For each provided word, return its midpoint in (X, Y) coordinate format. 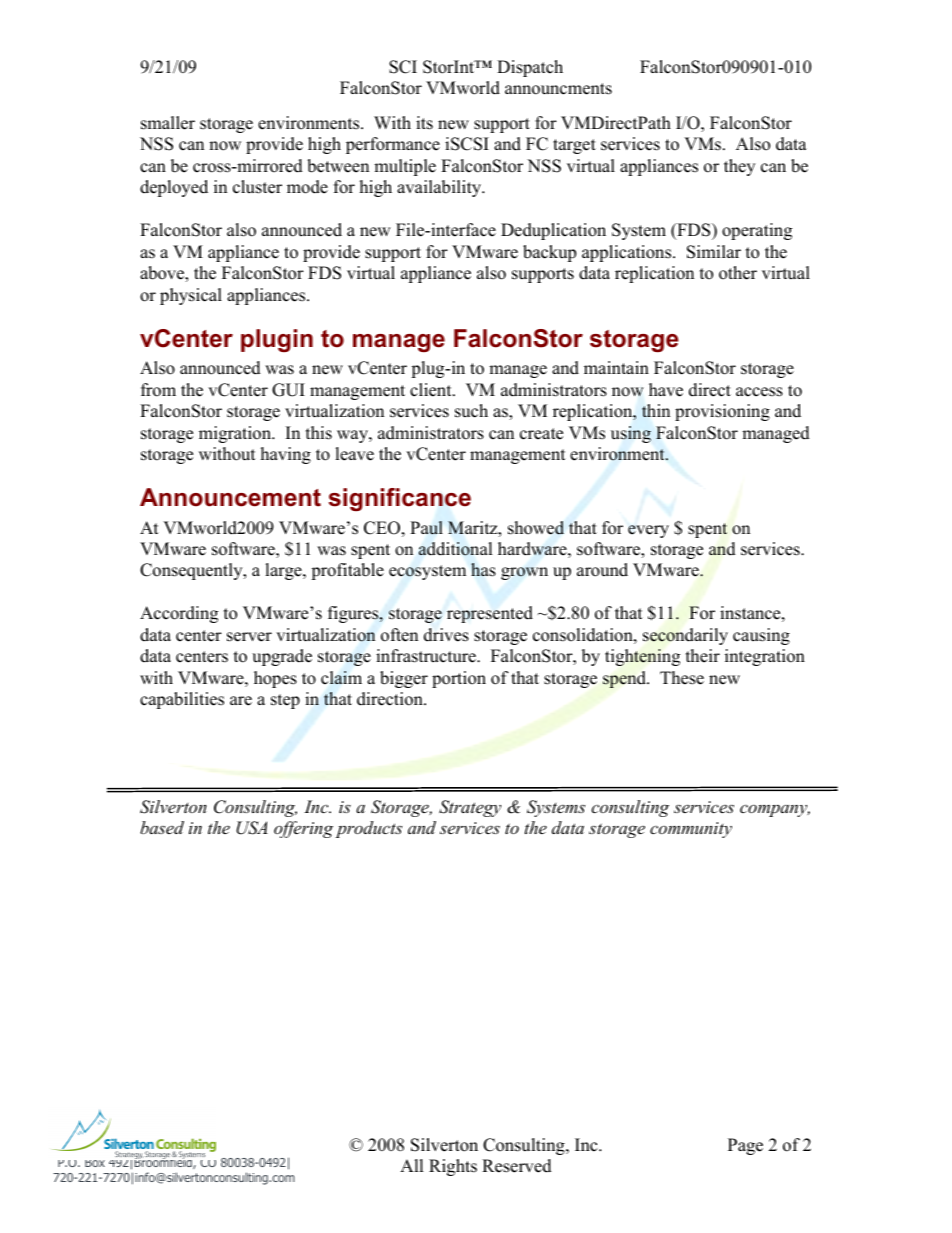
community (691, 830)
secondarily (685, 636)
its (424, 123)
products (369, 829)
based (162, 827)
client (432, 390)
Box (95, 1163)
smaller (168, 123)
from (158, 390)
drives (446, 635)
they (739, 167)
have (666, 390)
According (179, 614)
